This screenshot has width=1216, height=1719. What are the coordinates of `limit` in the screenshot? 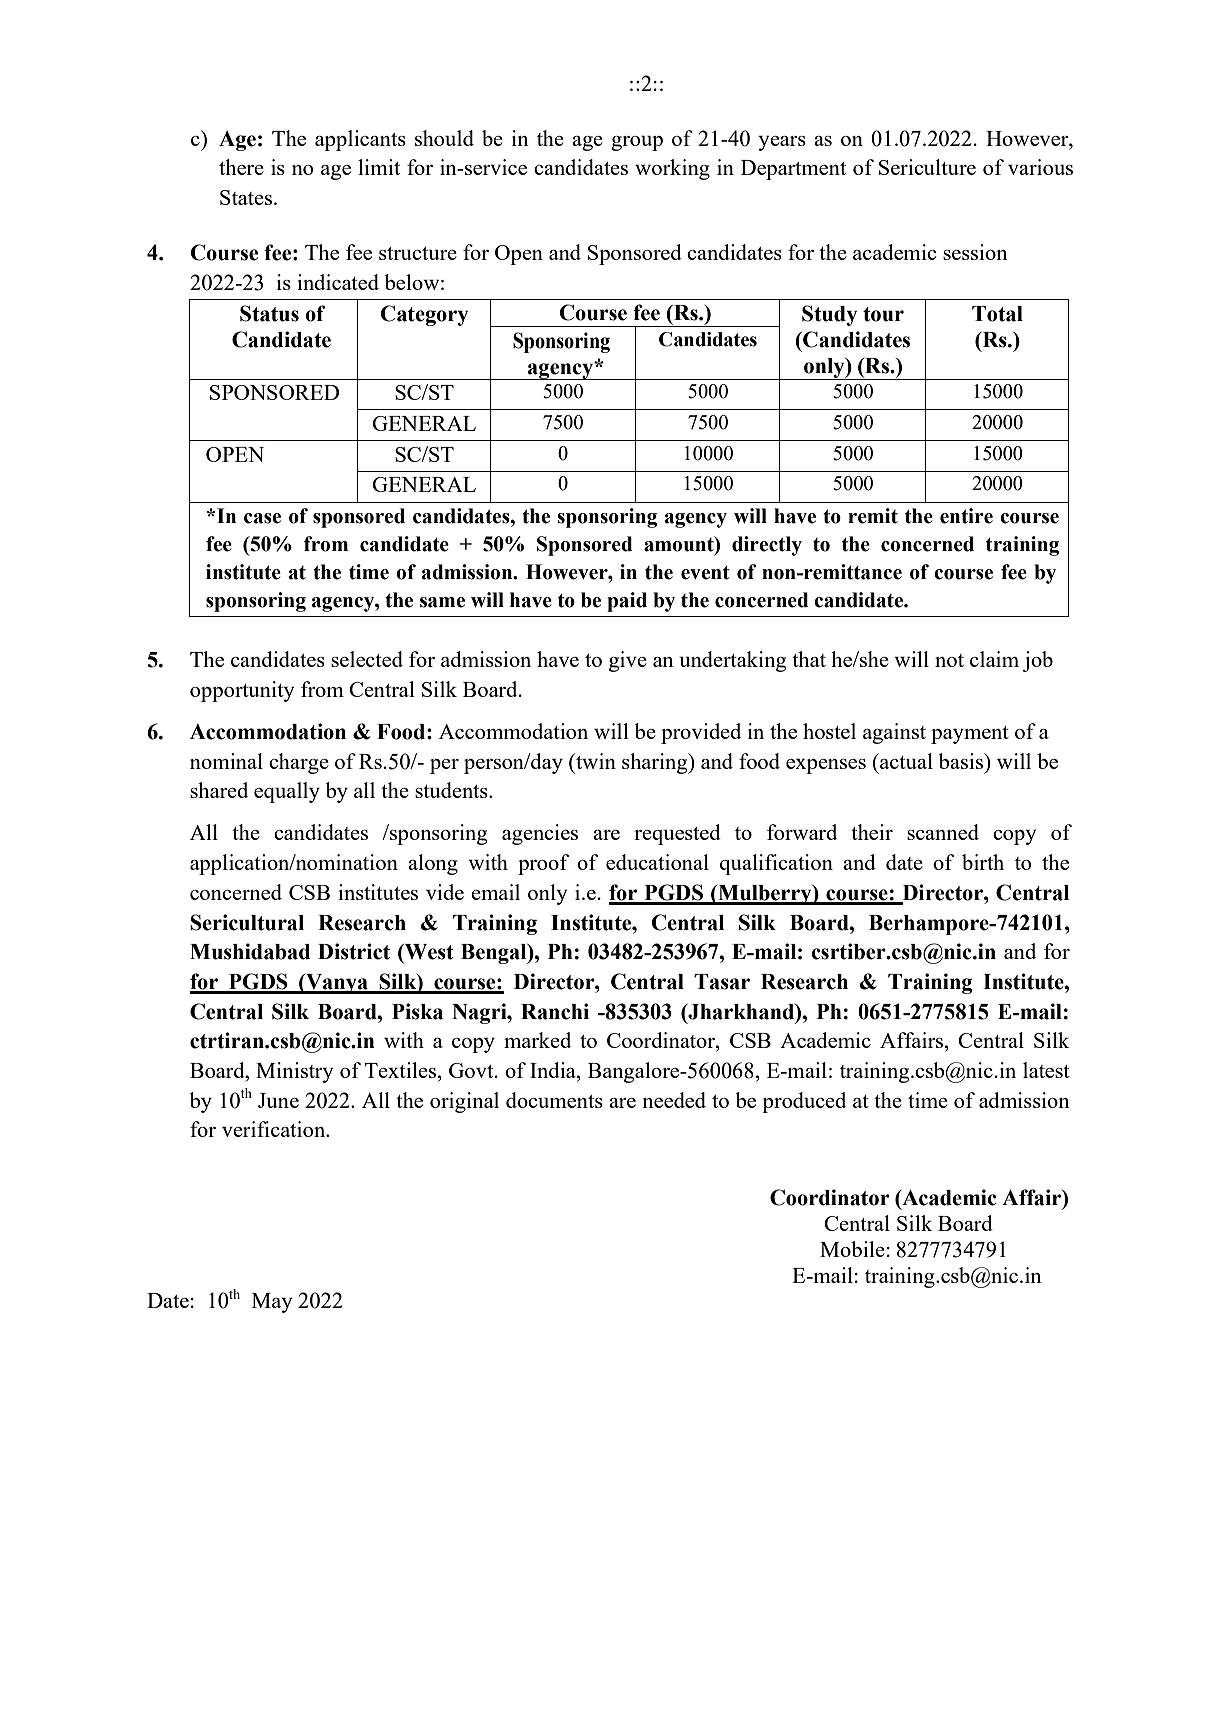 It's located at (379, 167).
